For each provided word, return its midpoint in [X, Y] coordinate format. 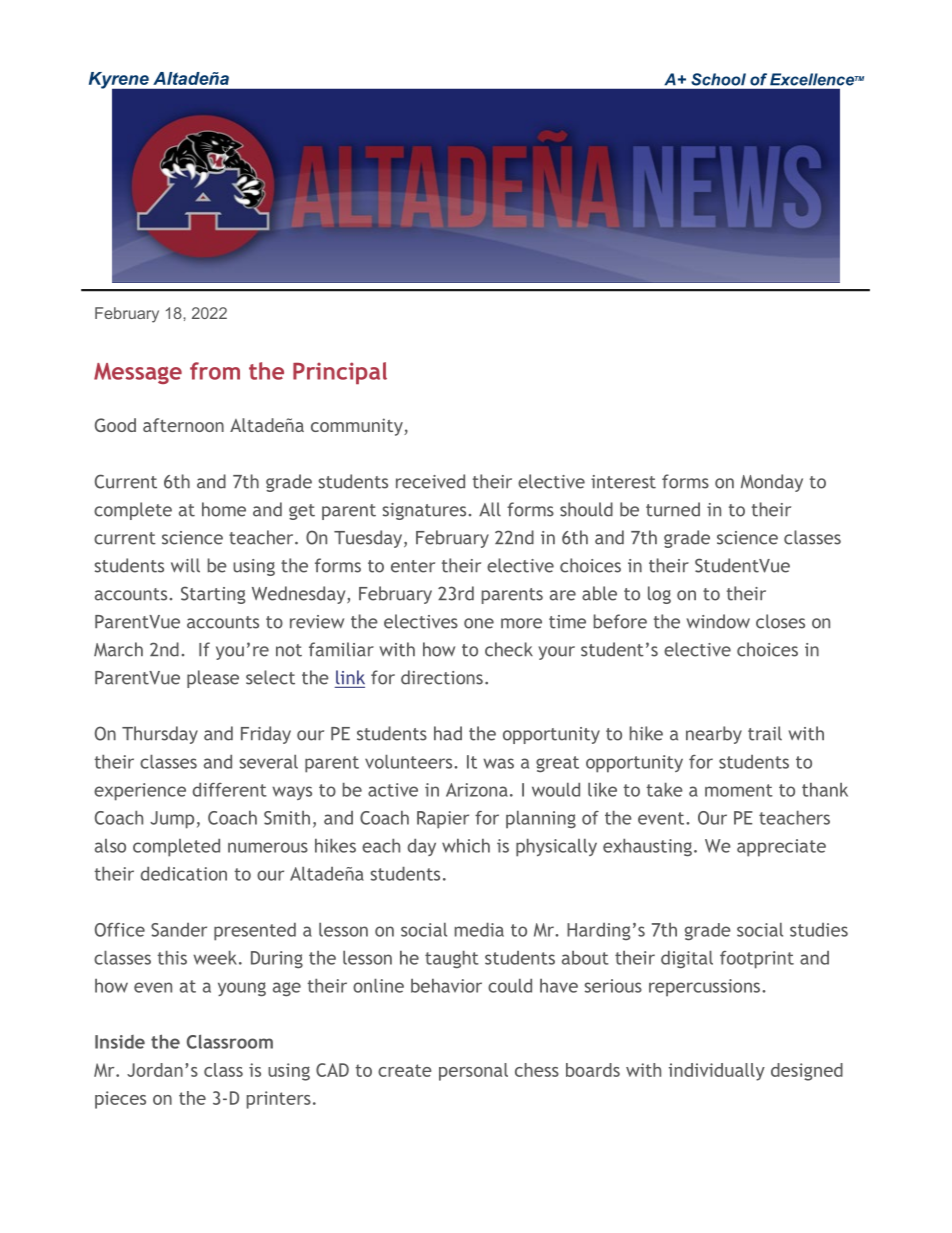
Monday [772, 483]
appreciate [781, 848]
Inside [120, 1042]
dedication [184, 874]
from [215, 371]
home [224, 509]
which [466, 846]
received [430, 481]
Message [138, 373]
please [213, 679]
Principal [340, 373]
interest [623, 482]
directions [442, 677]
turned [673, 509]
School [719, 79]
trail [765, 733]
